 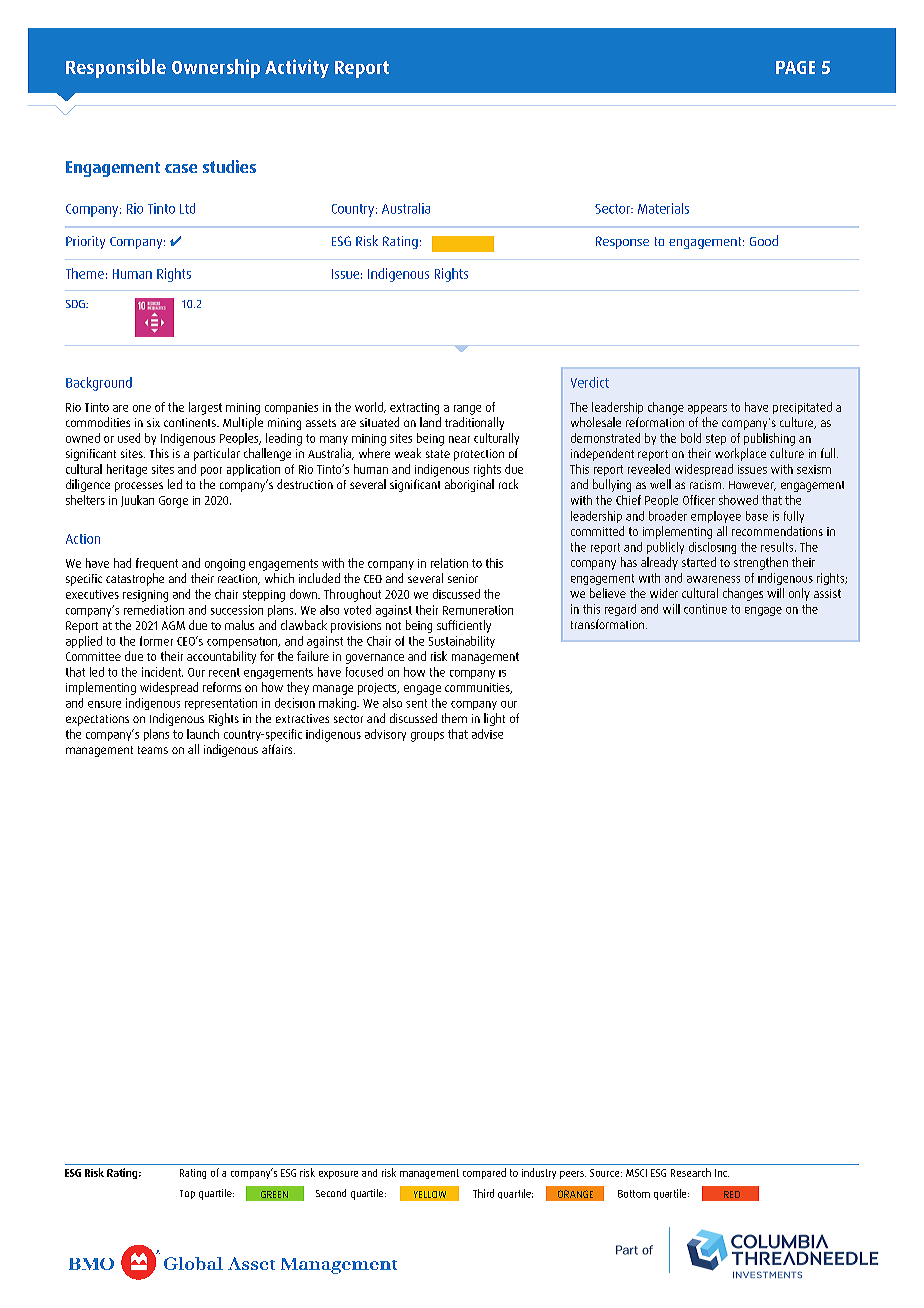 I want to click on continue, so click(x=705, y=609).
